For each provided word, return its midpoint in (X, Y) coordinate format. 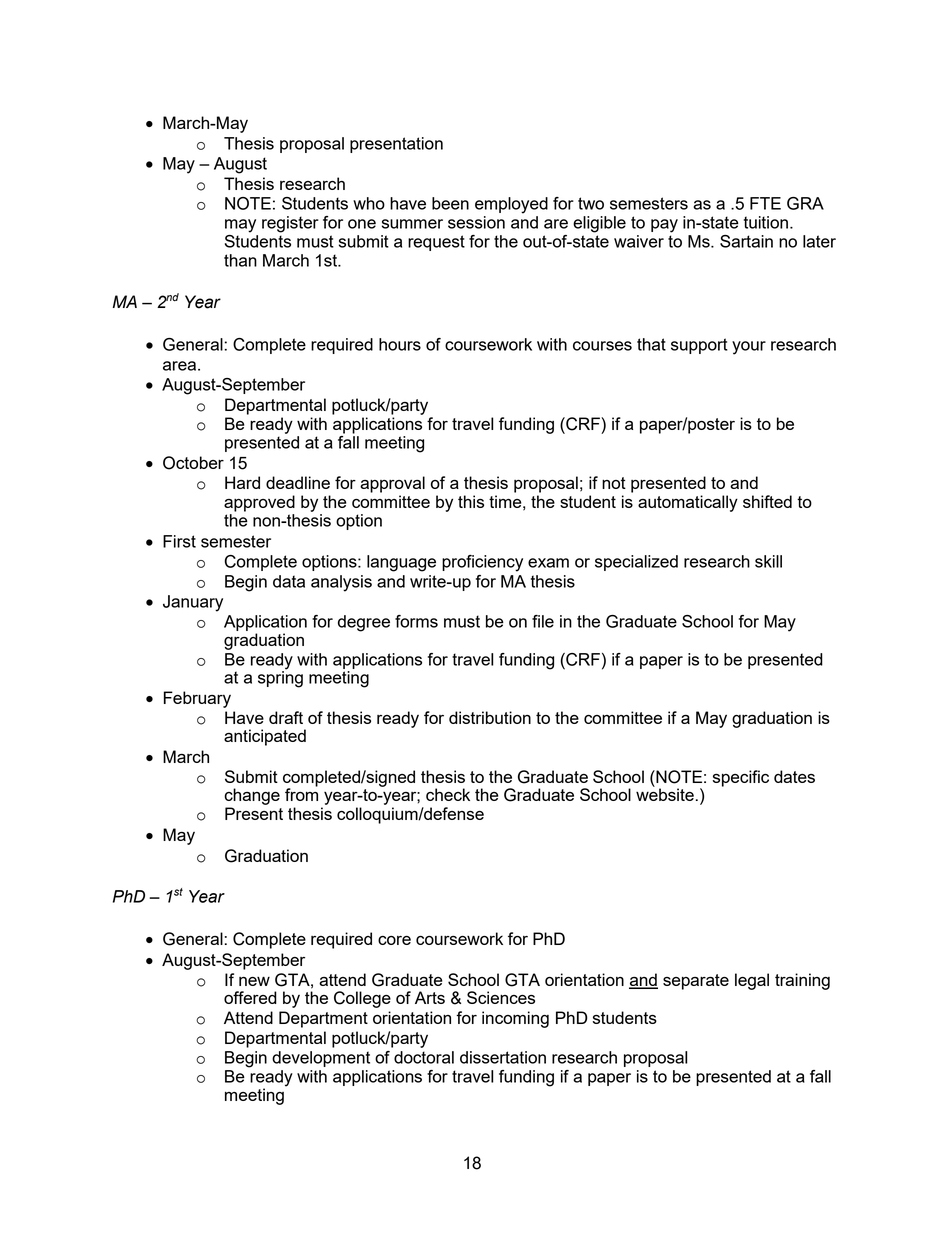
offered (250, 997)
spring (280, 678)
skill (768, 561)
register (290, 224)
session (476, 222)
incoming (515, 1019)
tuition (766, 222)
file (543, 621)
